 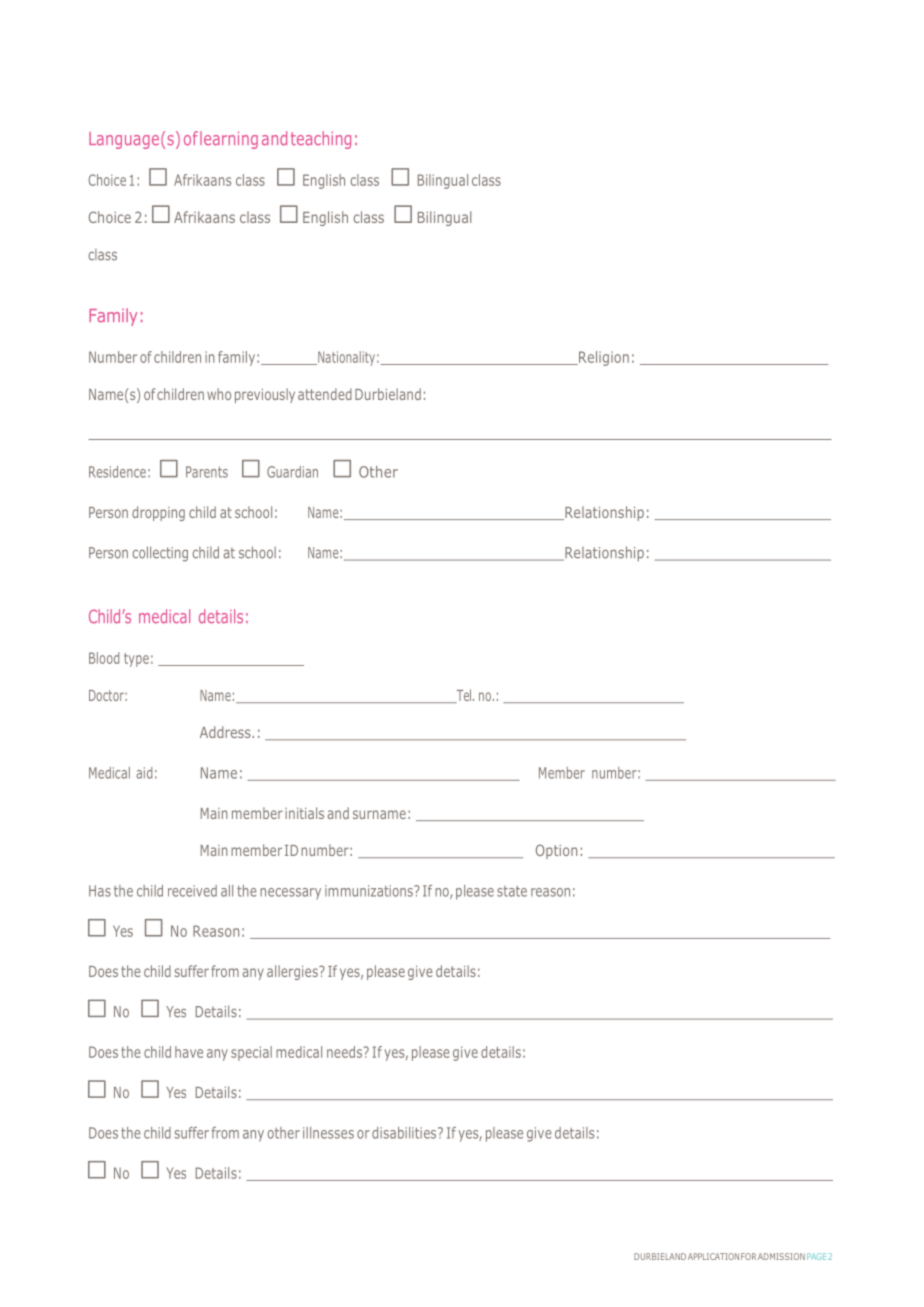 I want to click on received, so click(x=192, y=891).
